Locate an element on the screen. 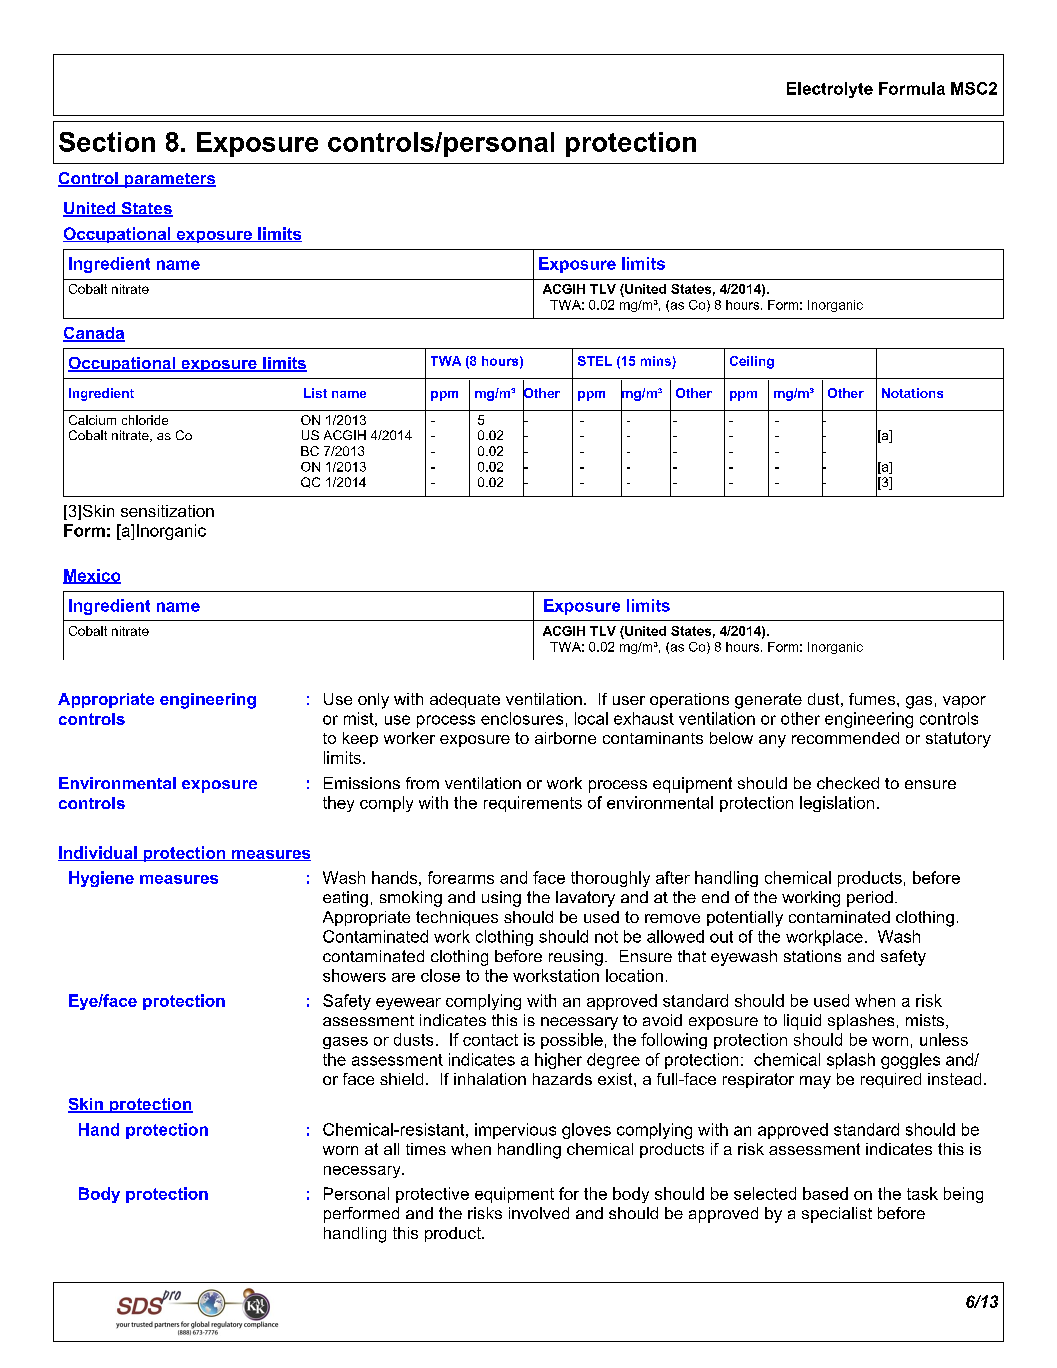  lavatory is located at coordinates (585, 899).
